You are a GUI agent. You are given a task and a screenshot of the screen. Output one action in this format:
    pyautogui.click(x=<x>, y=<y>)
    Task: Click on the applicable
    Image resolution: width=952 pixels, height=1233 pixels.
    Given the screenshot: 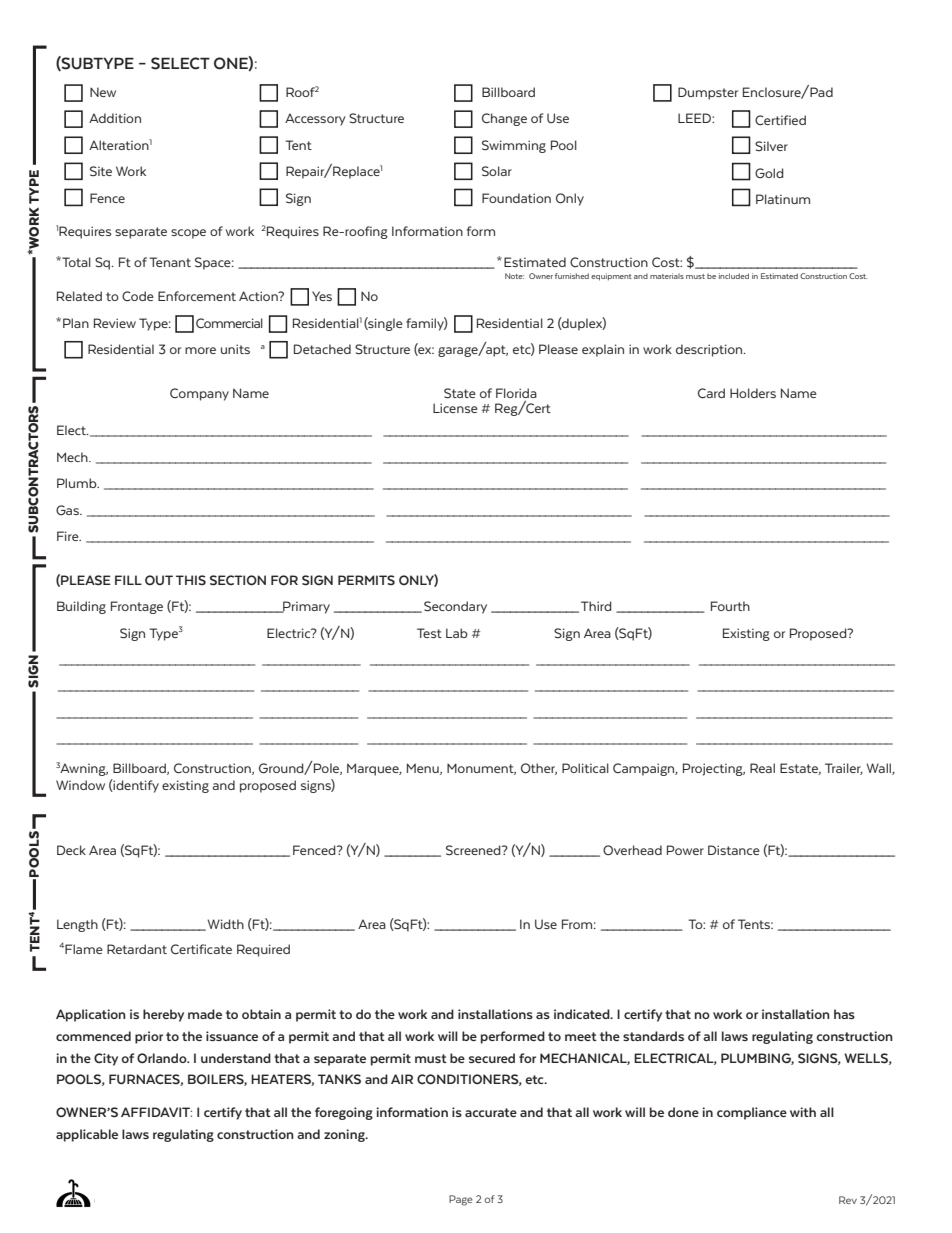 What is the action you would take?
    pyautogui.click(x=87, y=1135)
